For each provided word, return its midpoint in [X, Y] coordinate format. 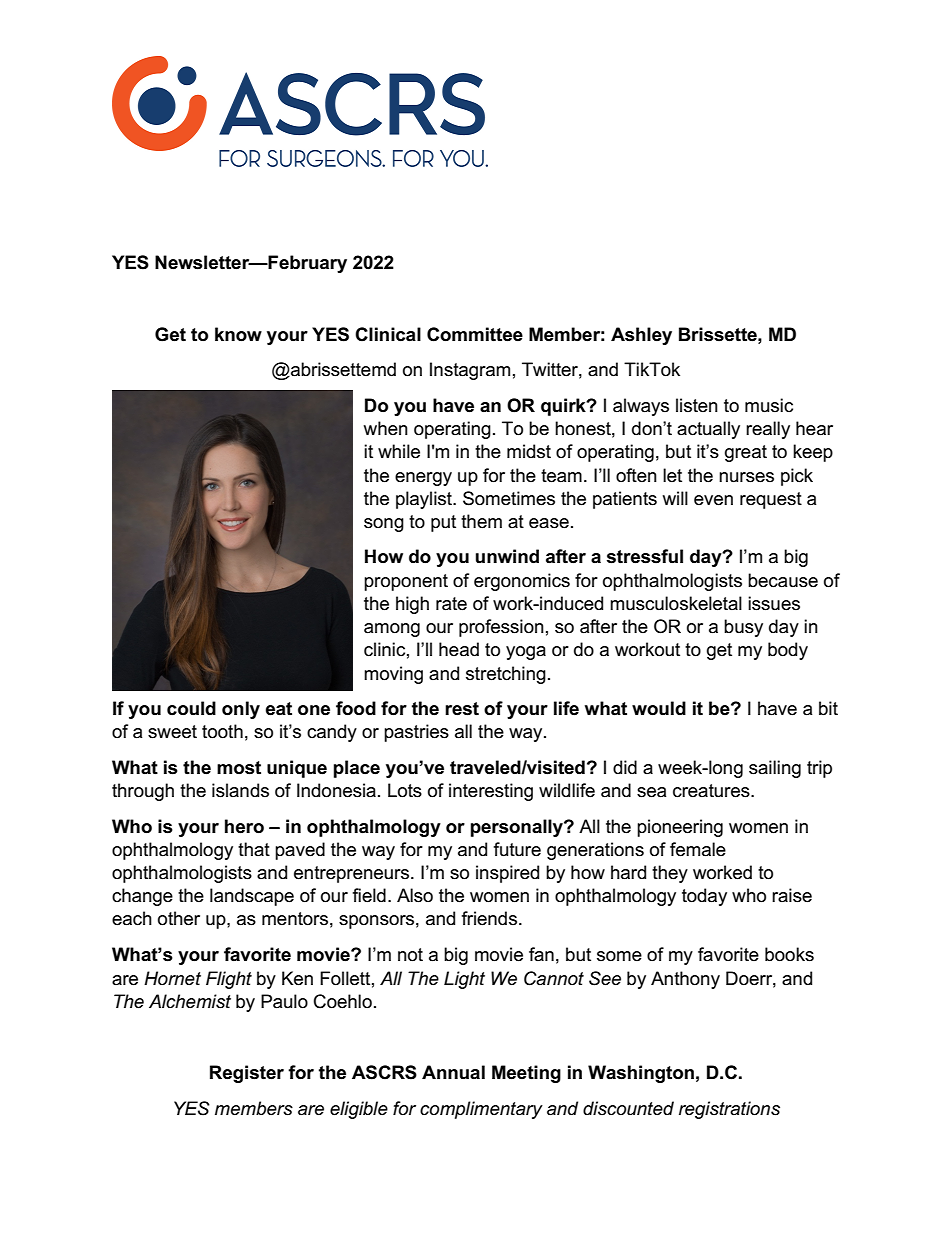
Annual [453, 1072]
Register [247, 1074]
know [238, 334]
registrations [729, 1110]
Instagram [470, 371]
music [769, 405]
